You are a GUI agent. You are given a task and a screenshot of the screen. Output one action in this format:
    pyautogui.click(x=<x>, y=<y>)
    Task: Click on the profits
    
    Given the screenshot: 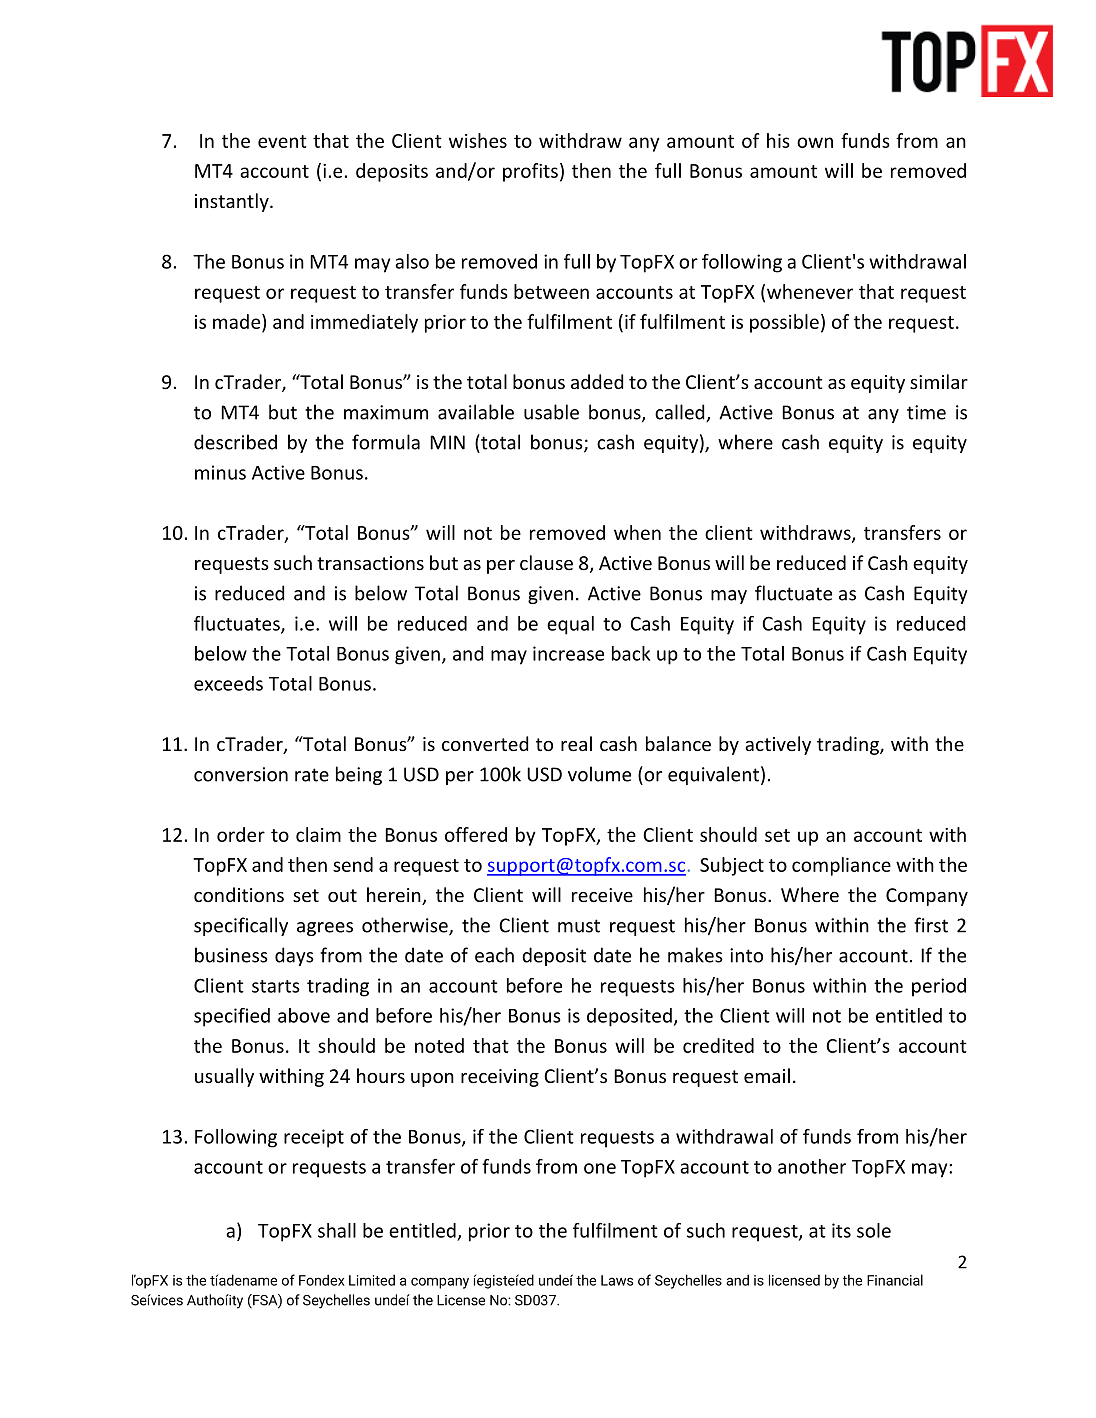 What is the action you would take?
    pyautogui.click(x=530, y=172)
